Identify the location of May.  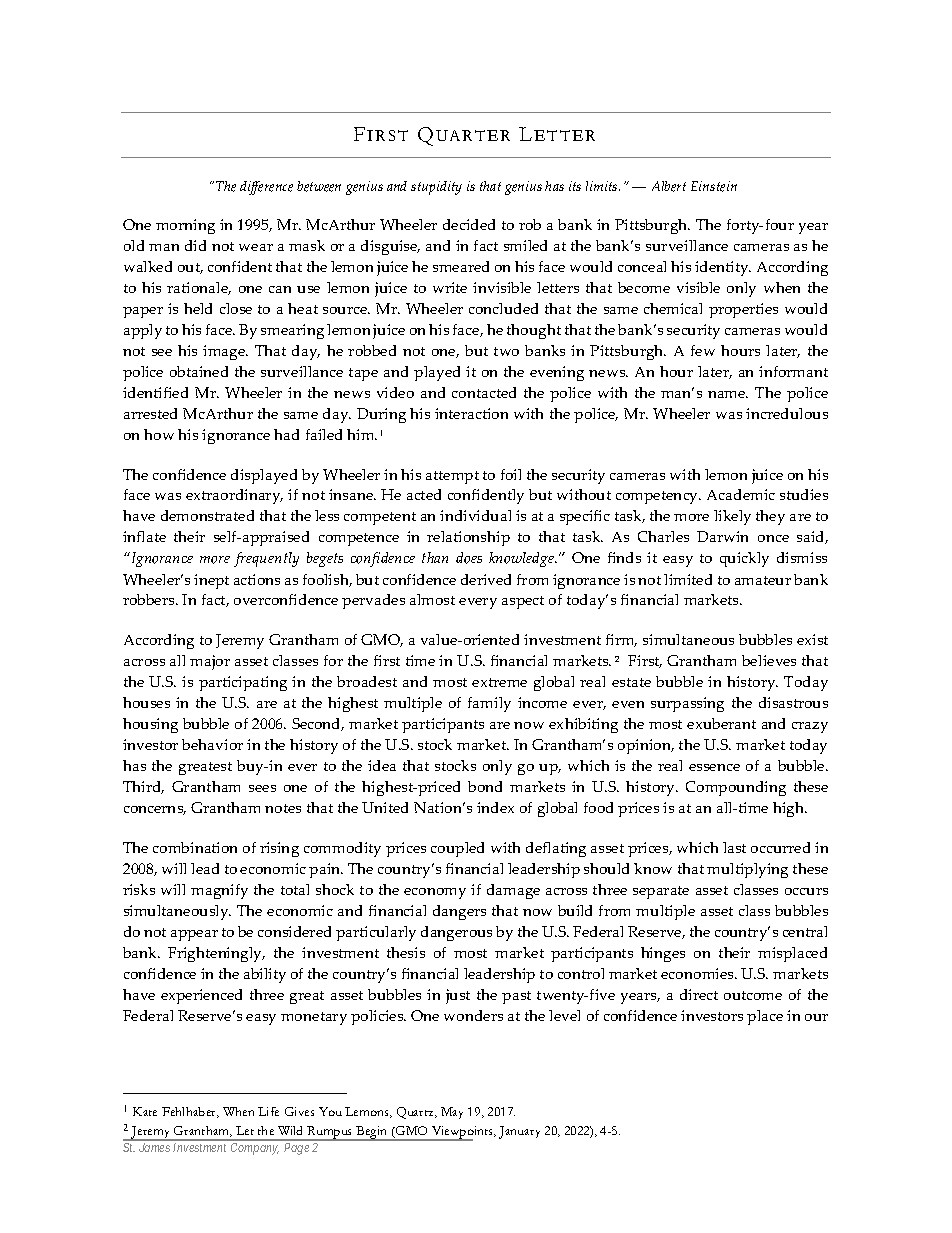
(452, 1113).
